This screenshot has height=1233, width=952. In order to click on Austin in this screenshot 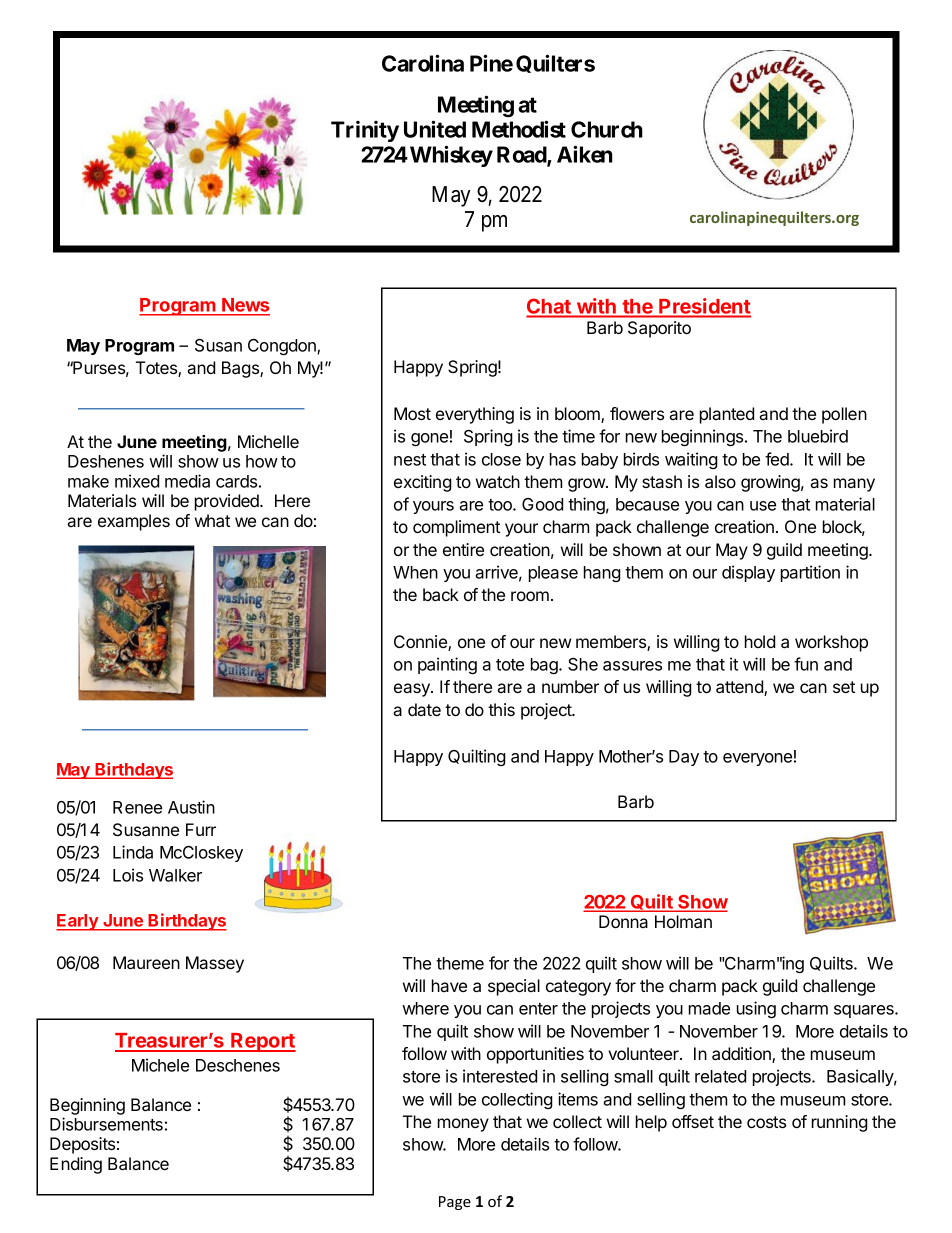, I will do `click(191, 807)`.
